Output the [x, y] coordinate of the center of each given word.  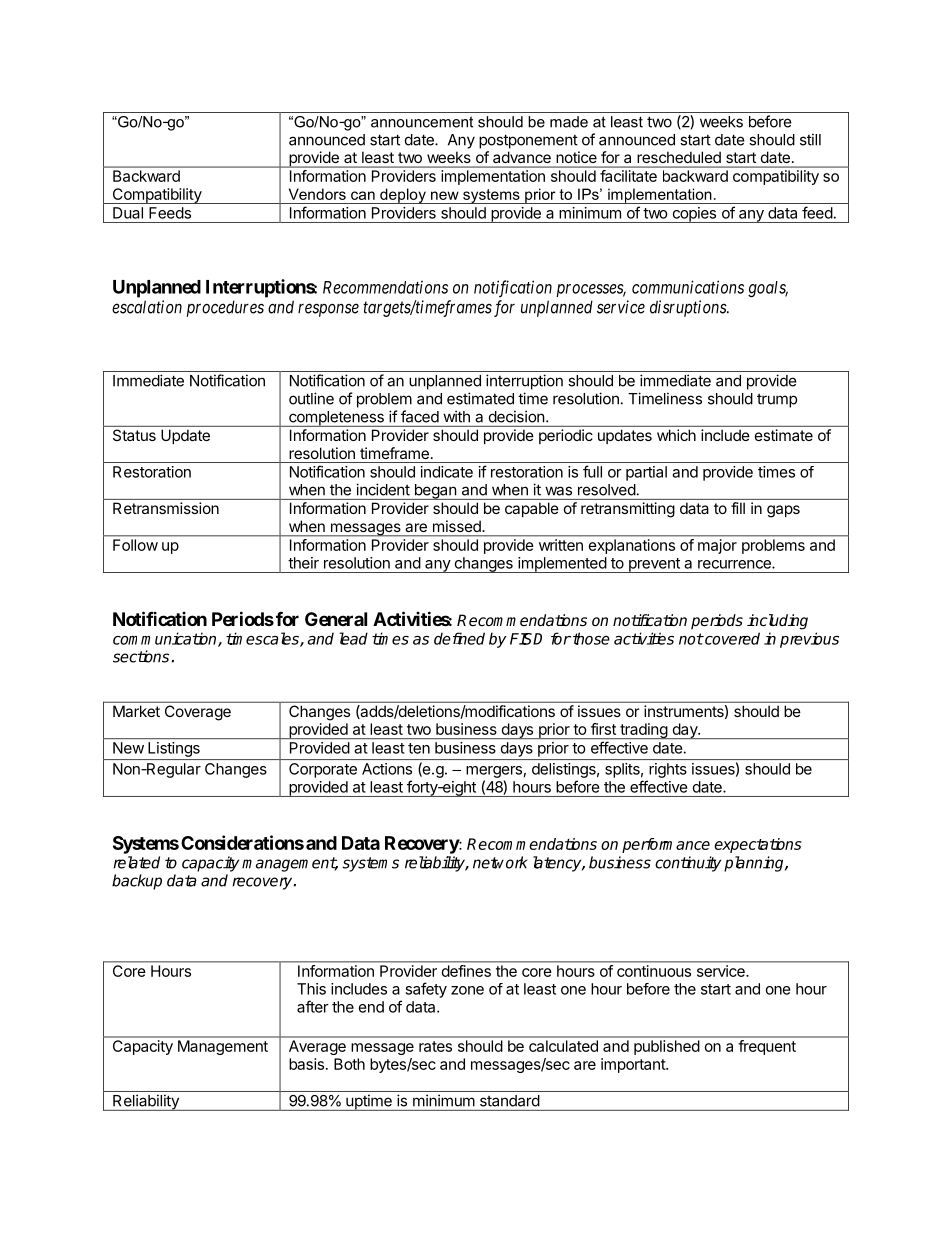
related [136, 862]
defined [459, 638]
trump [777, 401]
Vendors [317, 194]
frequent [767, 1047]
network [500, 862]
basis [306, 1064]
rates [435, 1046]
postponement [528, 141]
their [303, 563]
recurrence [735, 564]
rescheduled [679, 157]
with [457, 417]
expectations [758, 845]
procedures [225, 308]
